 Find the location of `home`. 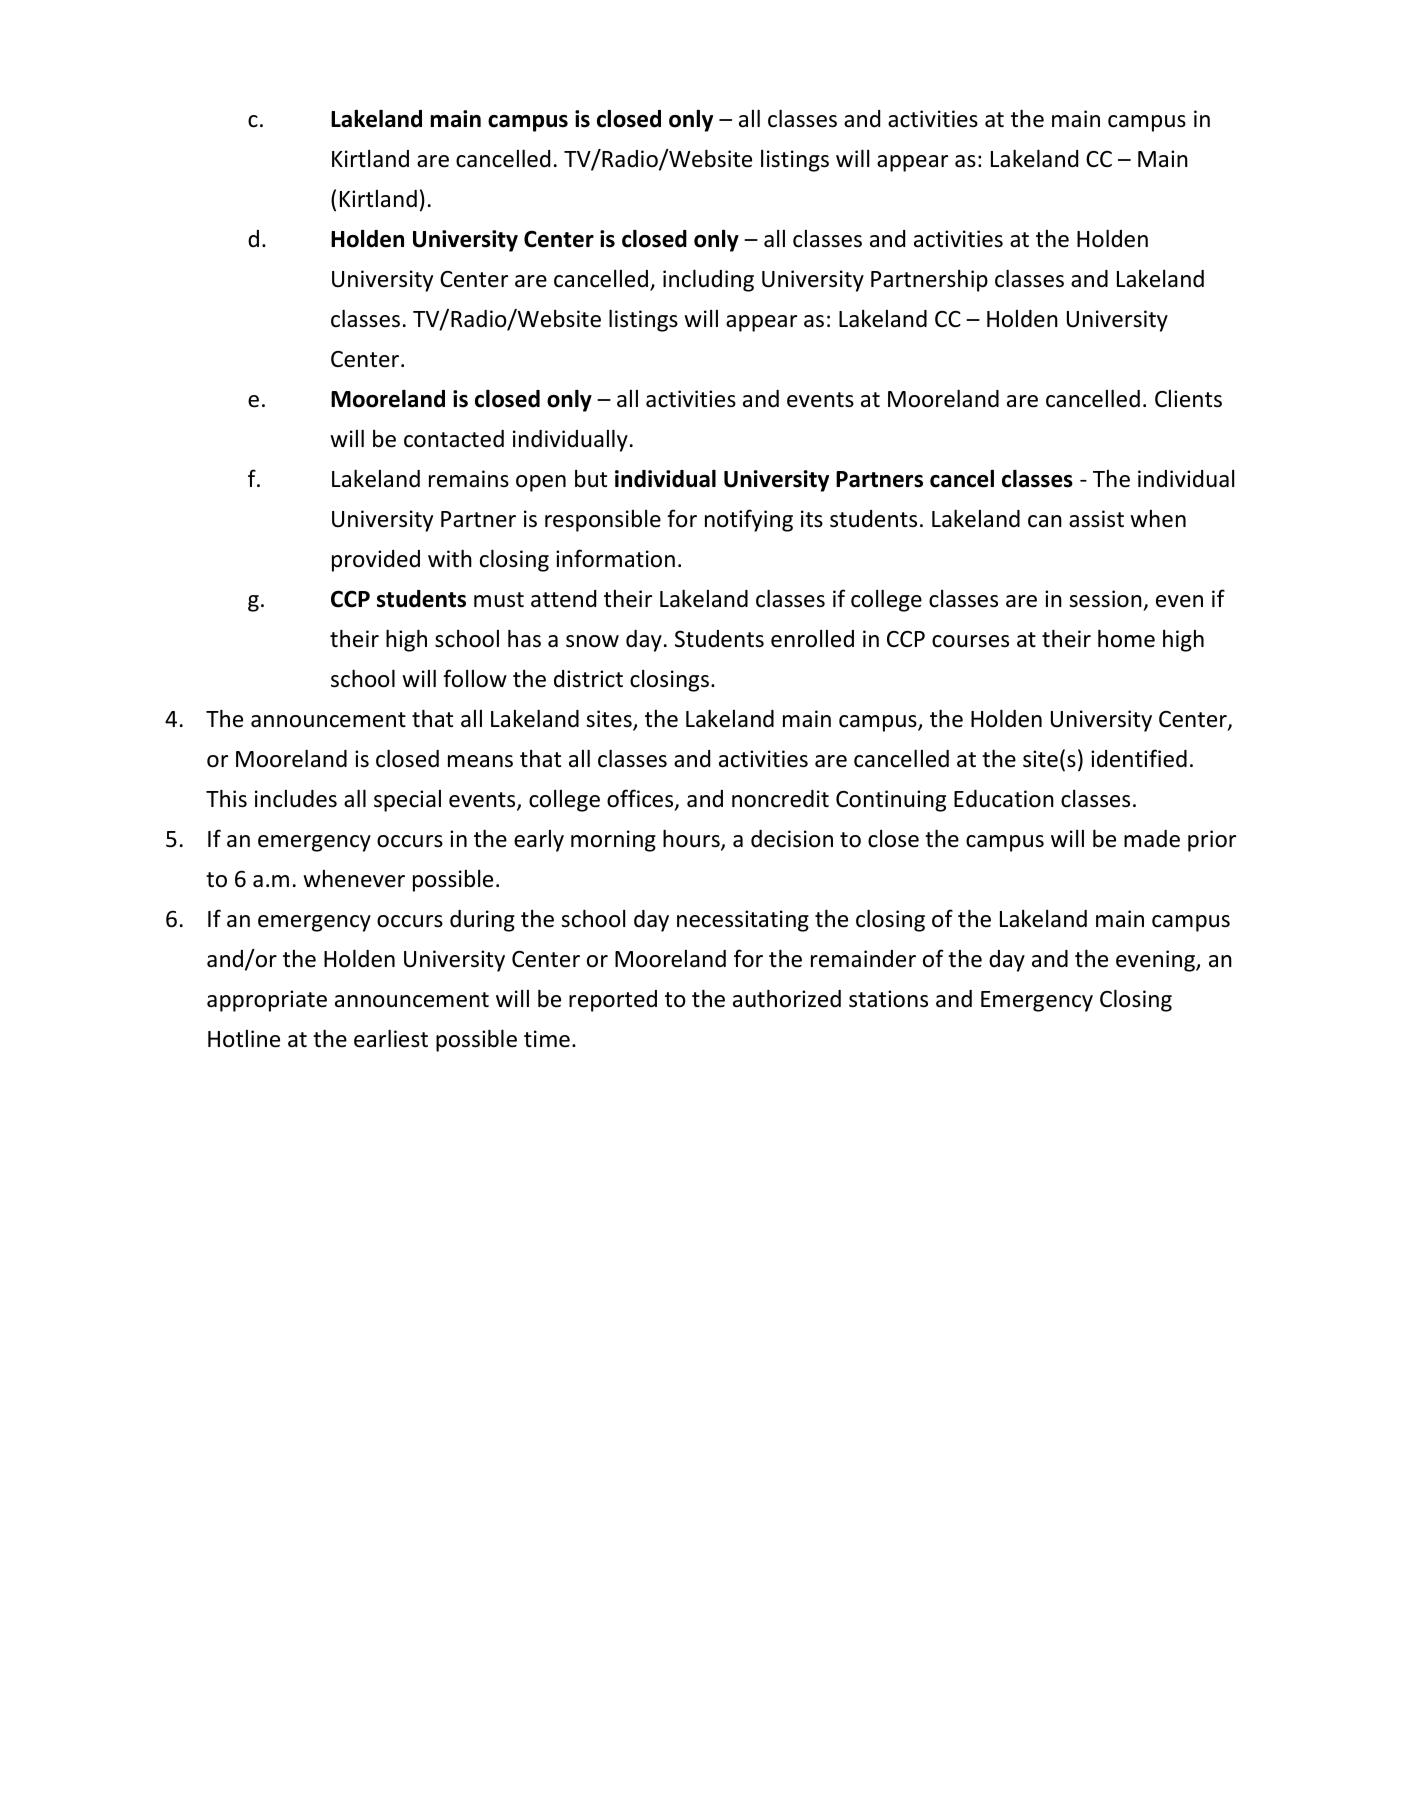

home is located at coordinates (1126, 638).
